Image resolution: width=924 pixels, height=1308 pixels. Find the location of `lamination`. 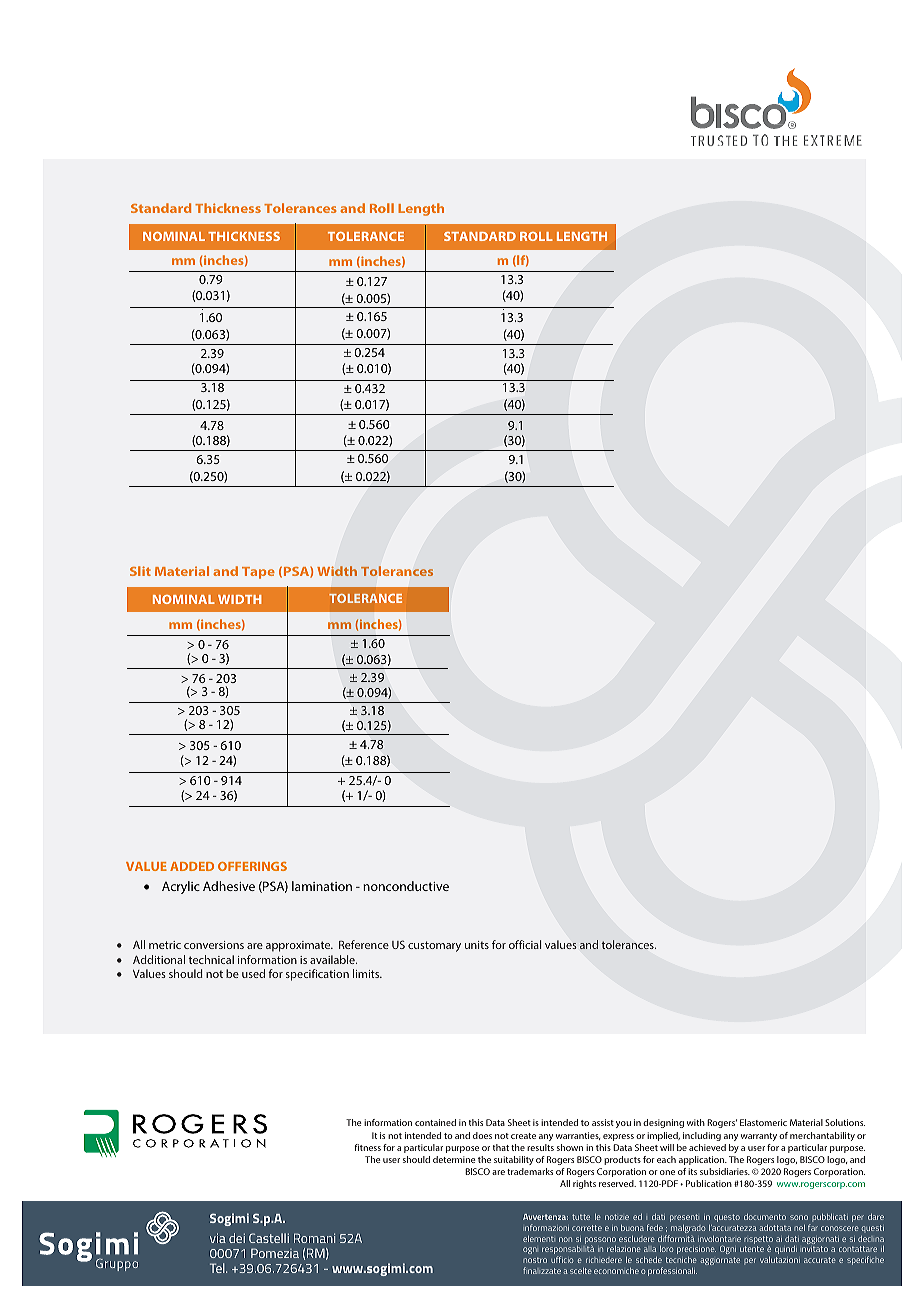

lamination is located at coordinates (322, 886).
